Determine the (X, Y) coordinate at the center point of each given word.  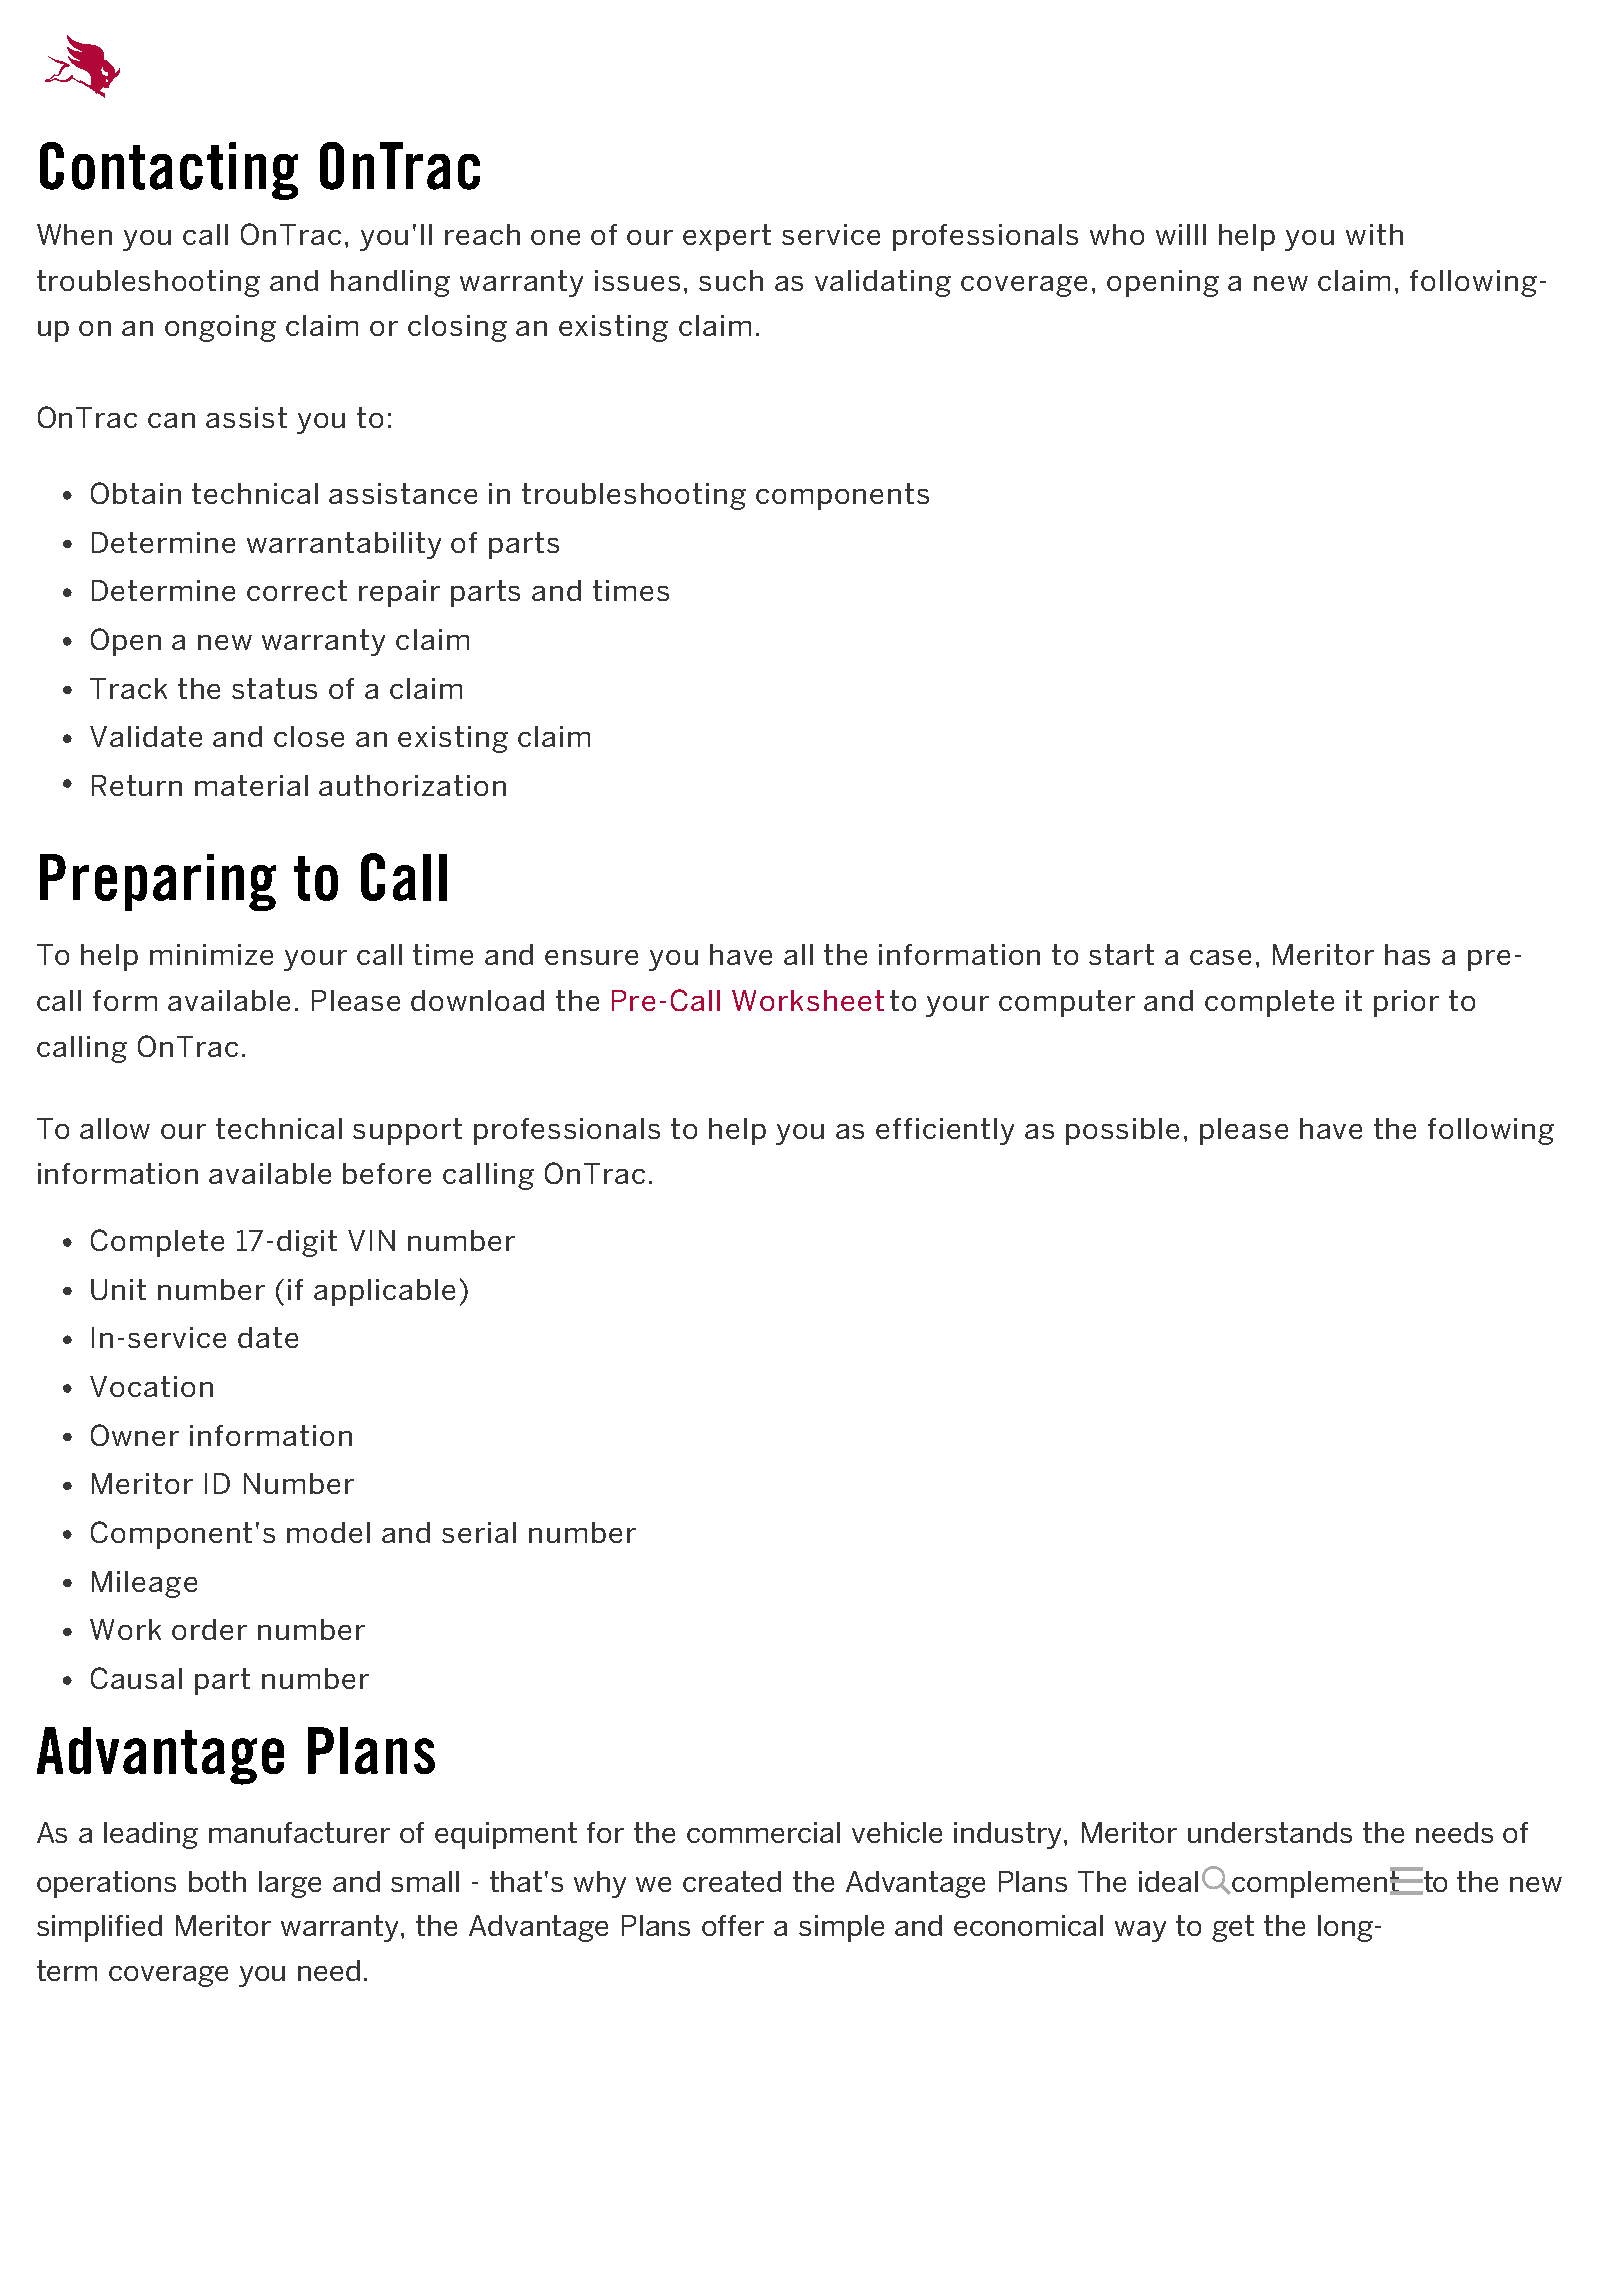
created (732, 1881)
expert (727, 237)
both (217, 1881)
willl (1181, 234)
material (251, 785)
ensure (591, 957)
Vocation (151, 1386)
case (1220, 957)
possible (1122, 1131)
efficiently (945, 1131)
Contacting (169, 171)
